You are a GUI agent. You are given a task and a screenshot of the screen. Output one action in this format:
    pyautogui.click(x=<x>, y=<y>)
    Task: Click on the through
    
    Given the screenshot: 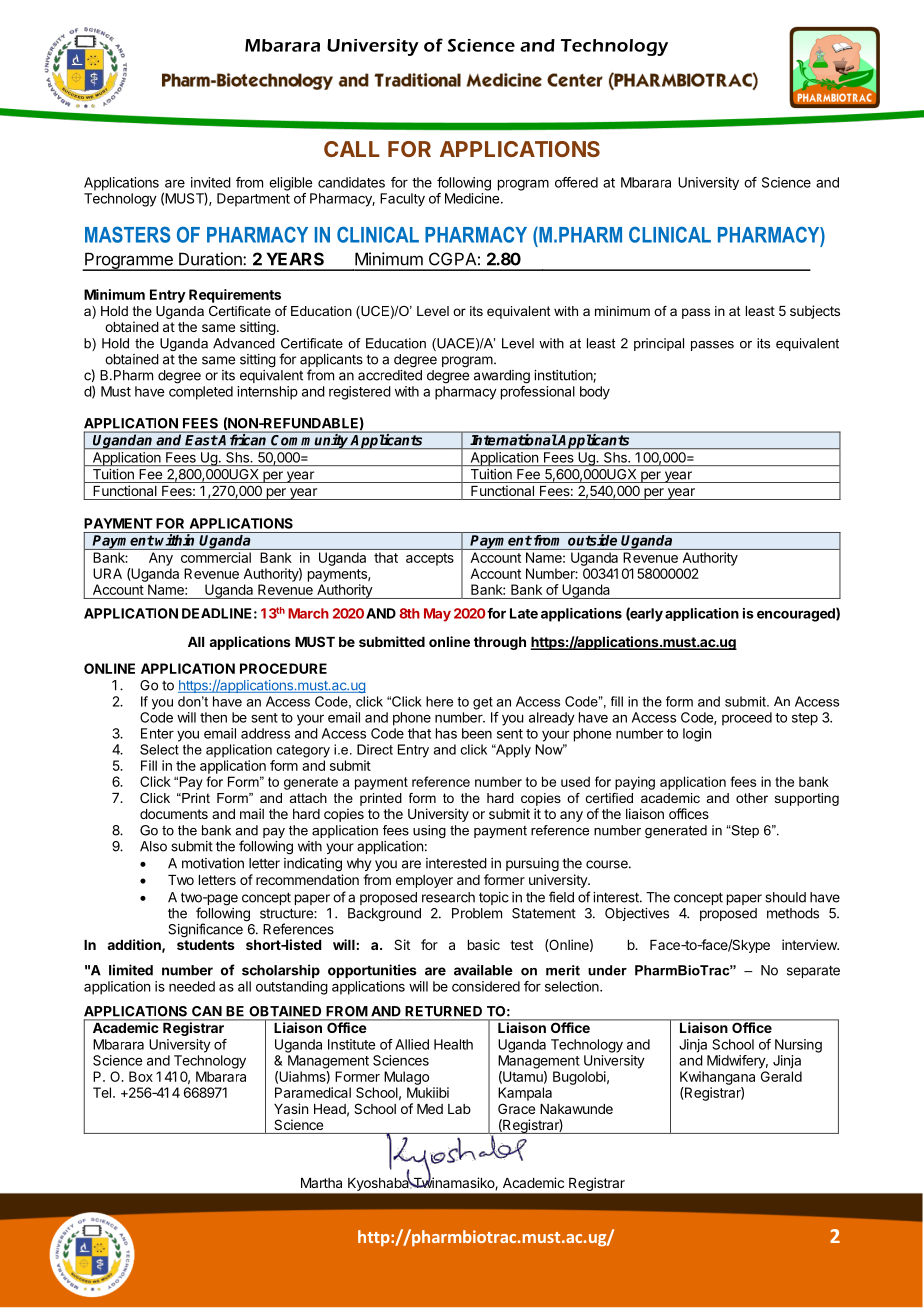 What is the action you would take?
    pyautogui.click(x=500, y=643)
